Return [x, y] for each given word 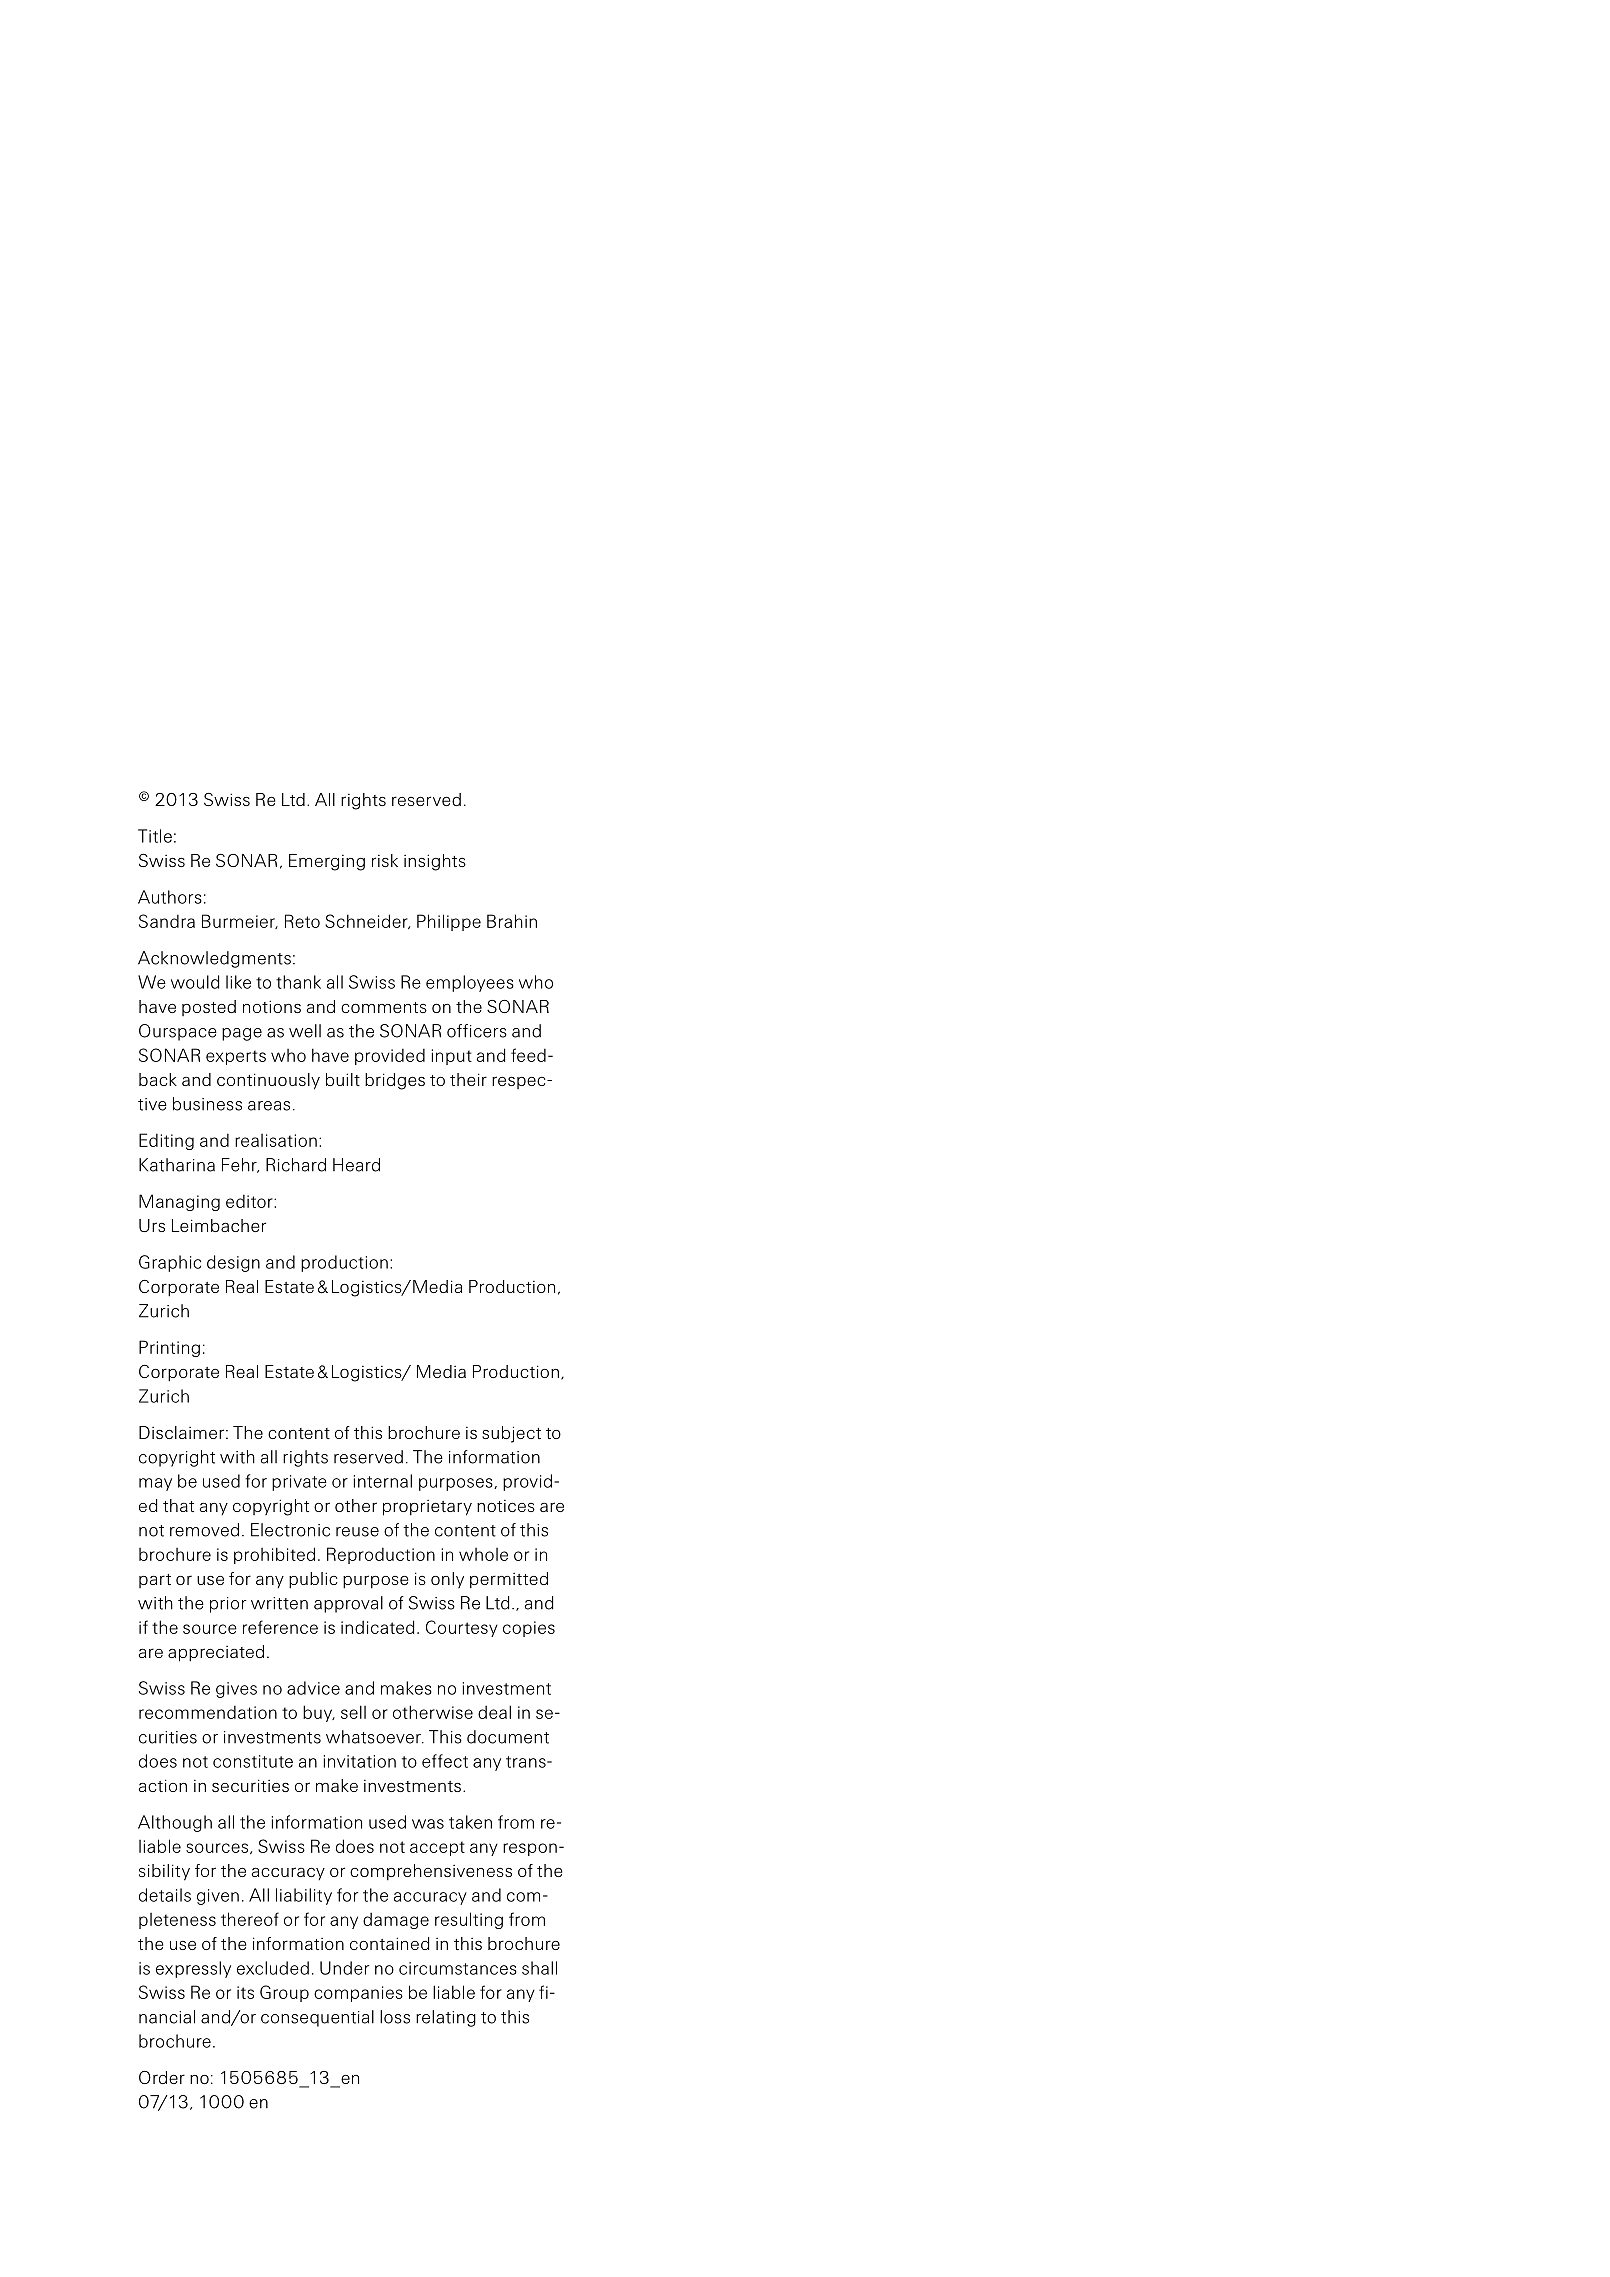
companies [358, 1994]
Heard [356, 1165]
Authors [170, 897]
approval [348, 1604]
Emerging [327, 862]
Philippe [449, 922]
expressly [193, 1969]
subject [511, 1434]
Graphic [170, 1263]
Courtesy [462, 1628]
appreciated [216, 1653]
